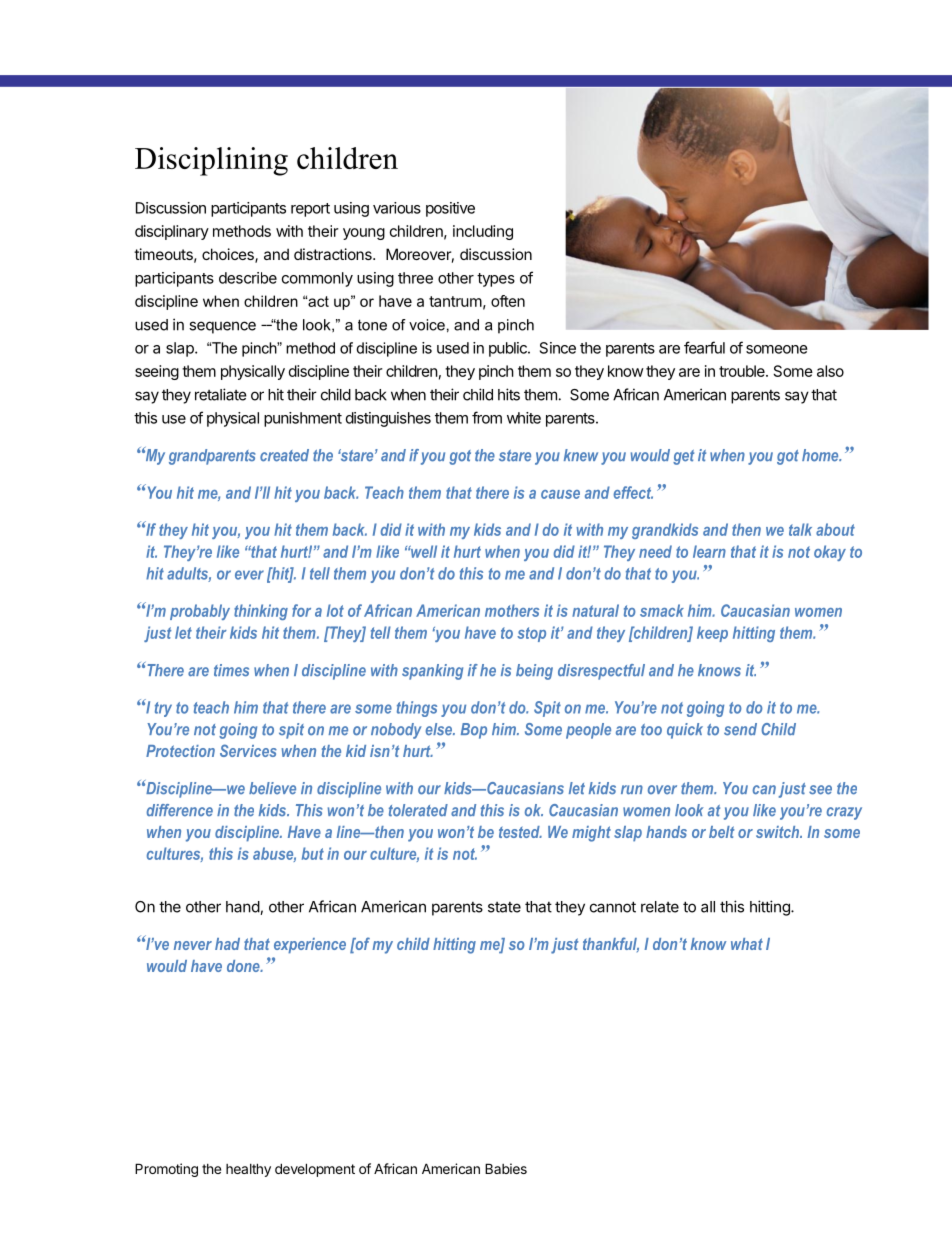 This screenshot has width=952, height=1233. Describe the element at coordinates (248, 1170) in the screenshot. I see `healthy` at that location.
